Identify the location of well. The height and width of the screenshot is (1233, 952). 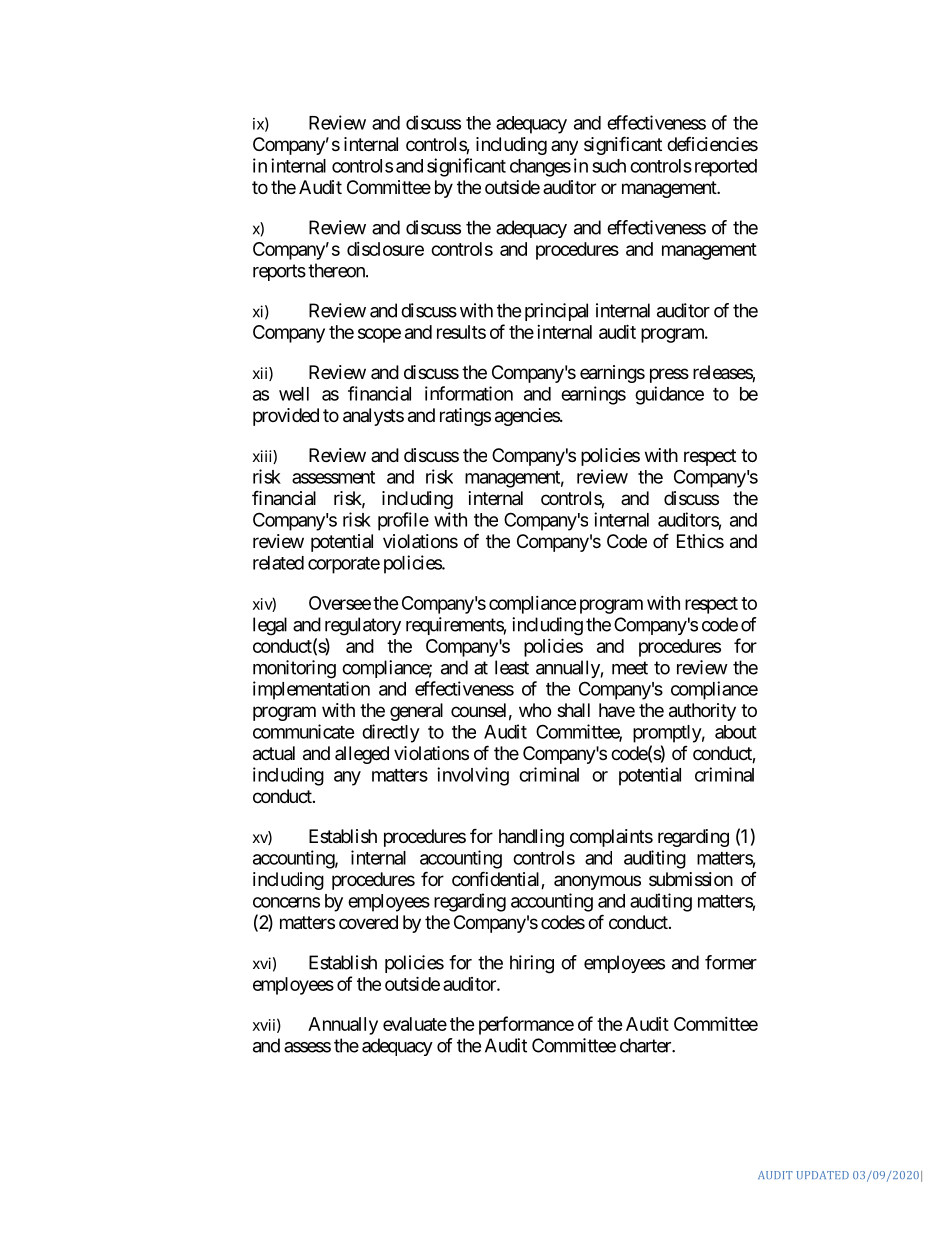
(294, 394).
